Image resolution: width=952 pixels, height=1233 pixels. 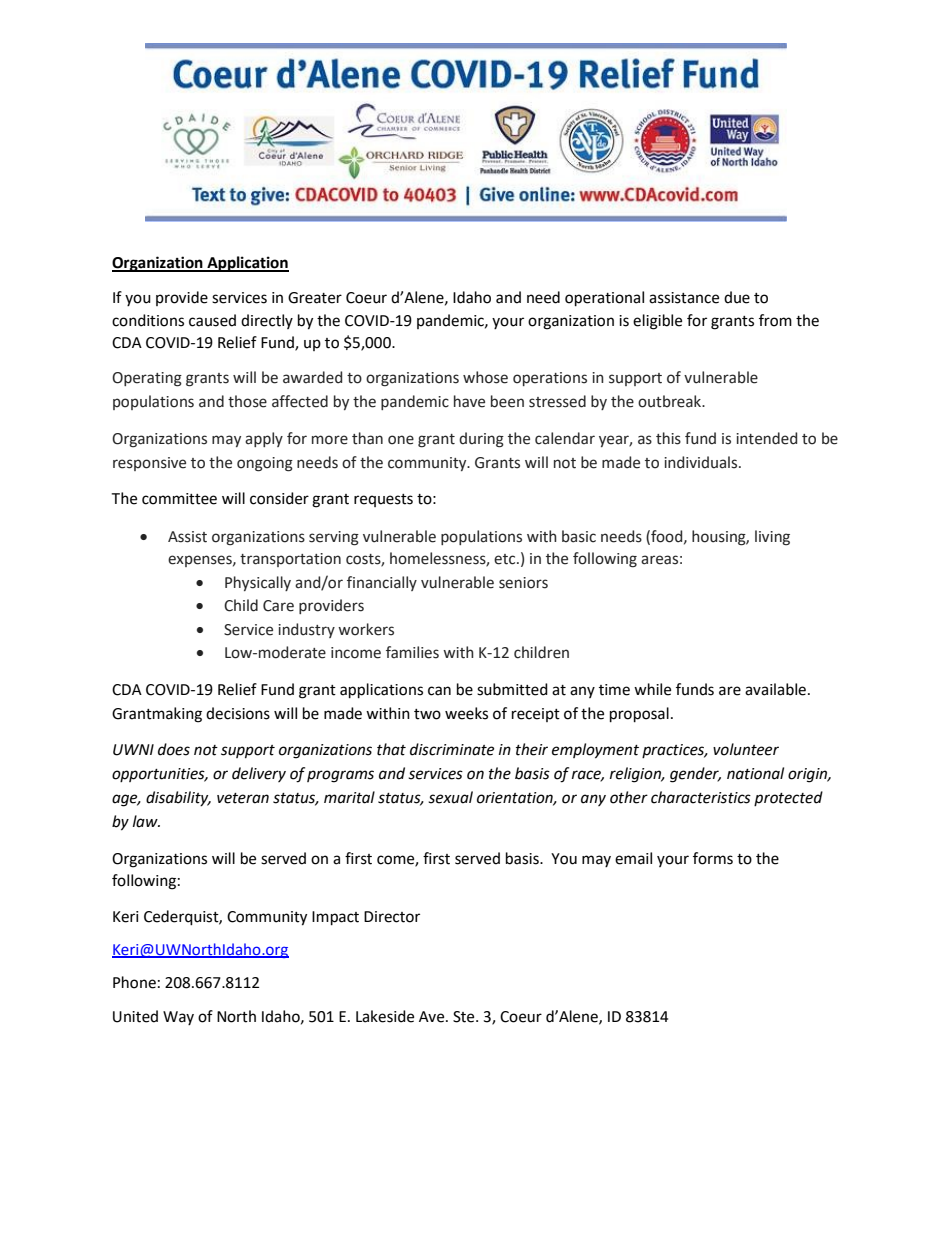 What do you see at coordinates (412, 652) in the image?
I see `families` at bounding box center [412, 652].
